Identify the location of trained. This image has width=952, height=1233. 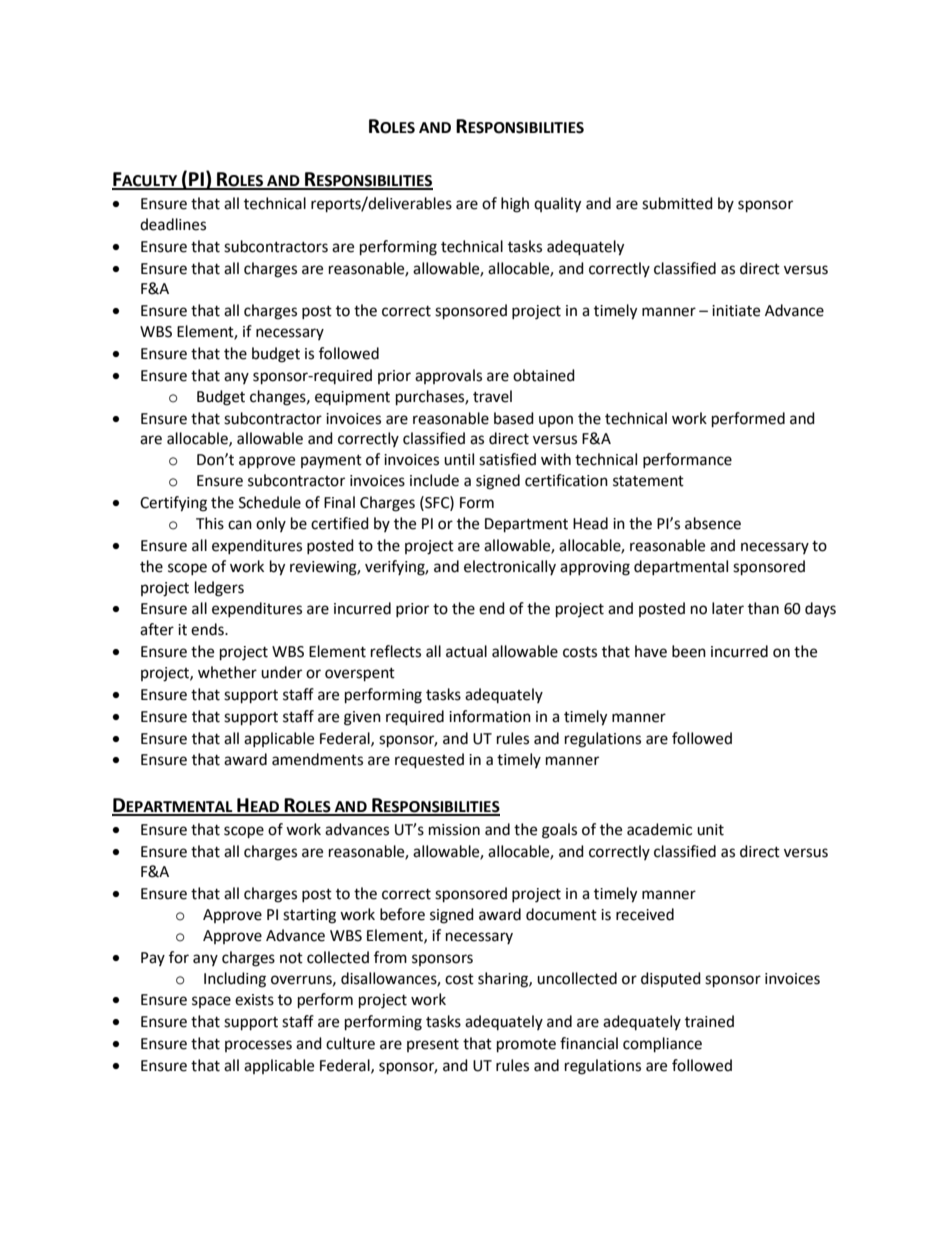
(709, 1021).
